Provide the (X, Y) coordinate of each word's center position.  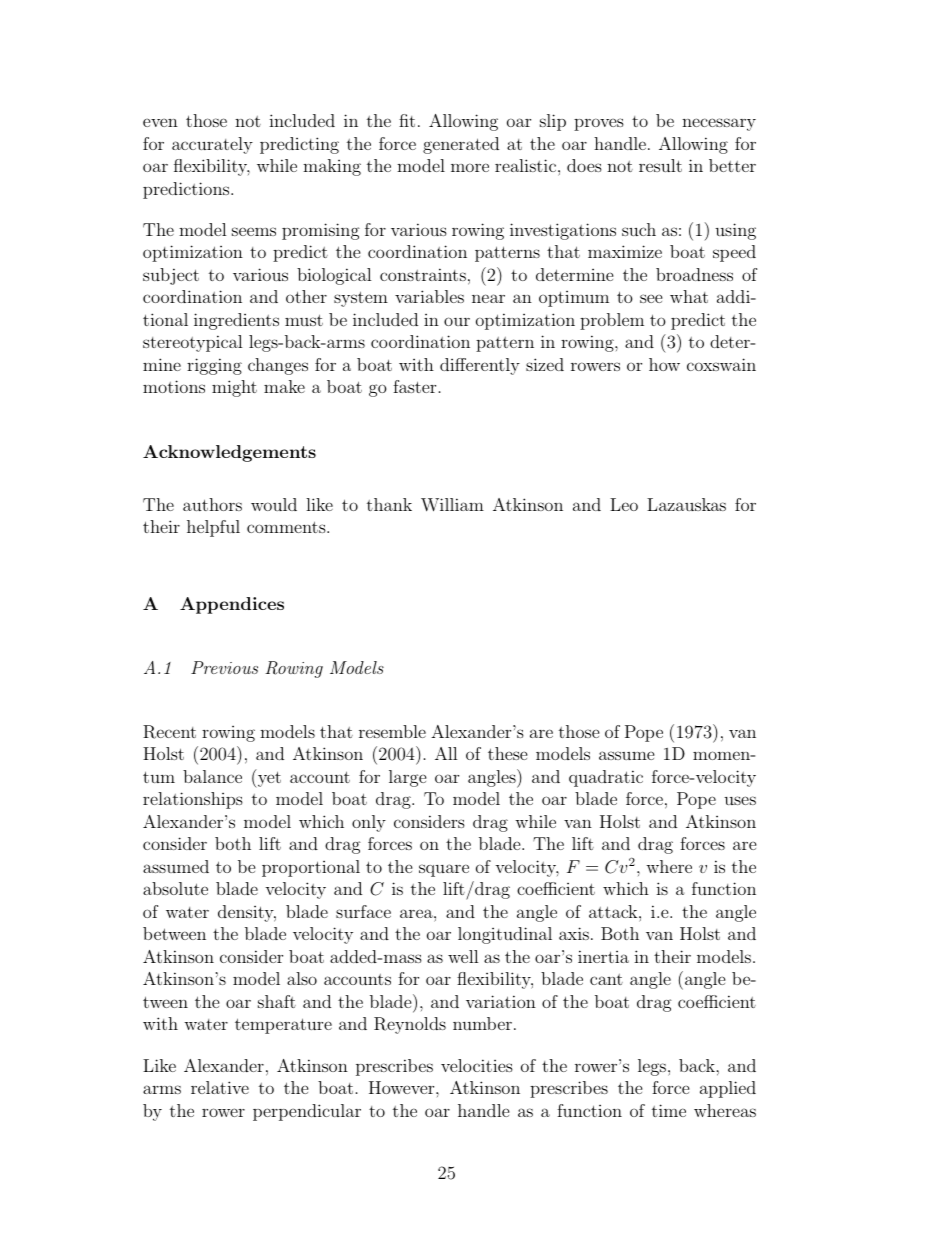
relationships (193, 800)
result (660, 165)
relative (220, 1087)
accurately (212, 145)
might (234, 388)
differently (480, 366)
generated (461, 145)
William (452, 505)
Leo (624, 504)
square (444, 870)
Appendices (232, 605)
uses (740, 800)
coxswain (721, 364)
